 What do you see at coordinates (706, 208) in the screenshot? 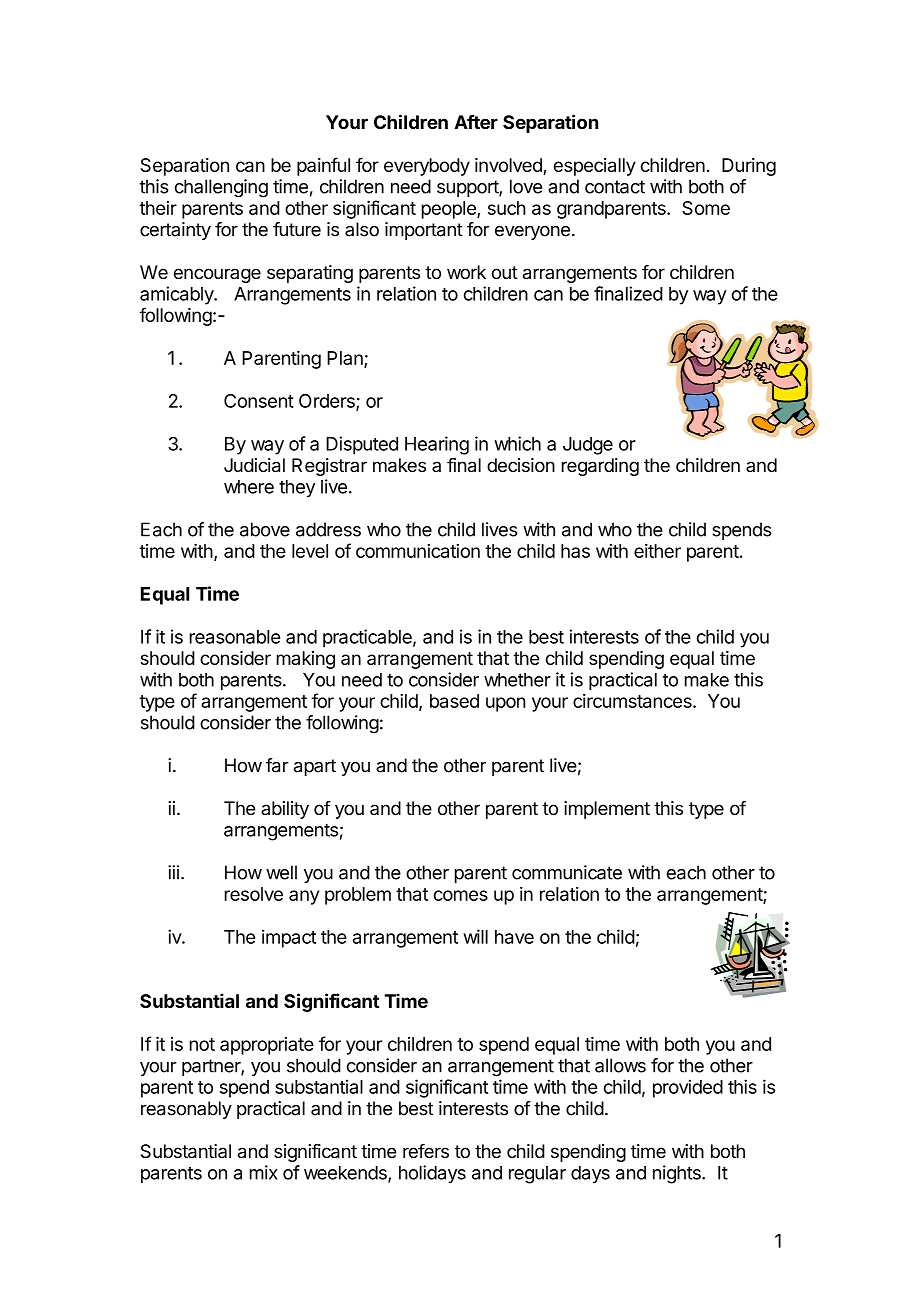
I see `Some` at bounding box center [706, 208].
